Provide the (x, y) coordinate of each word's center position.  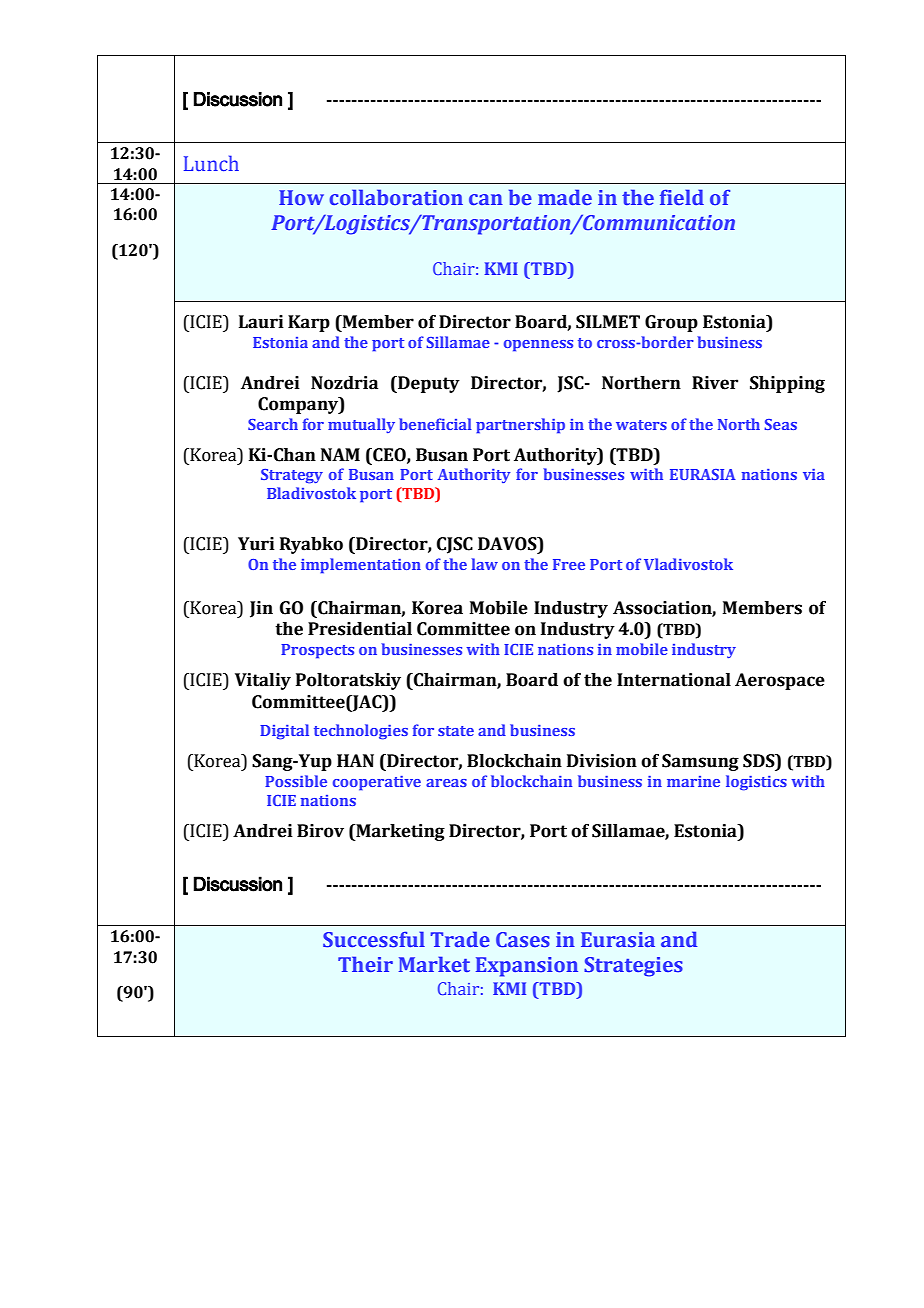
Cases (523, 939)
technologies (361, 731)
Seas (780, 424)
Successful (374, 939)
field (682, 197)
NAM (340, 454)
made (565, 197)
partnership (520, 426)
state (456, 731)
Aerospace (780, 681)
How (301, 197)
